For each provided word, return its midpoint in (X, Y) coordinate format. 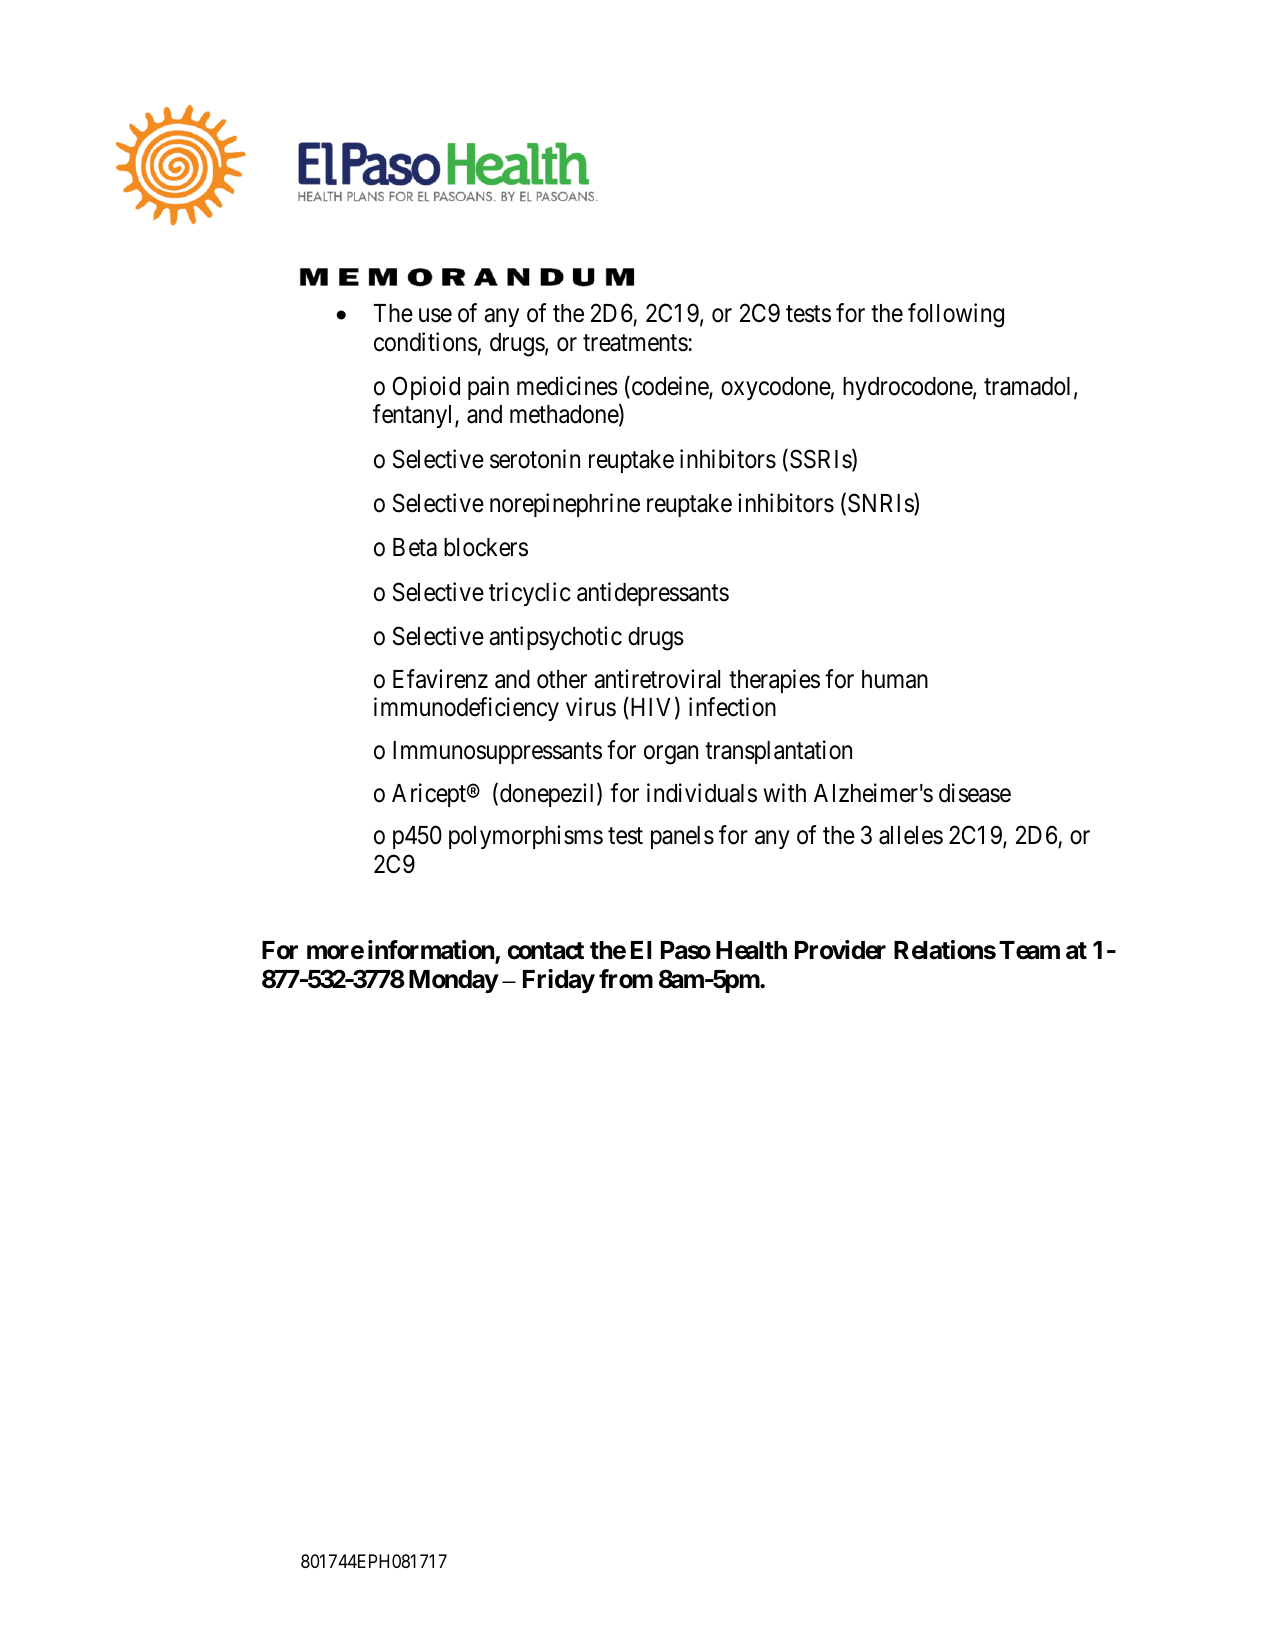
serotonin (535, 459)
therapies (774, 681)
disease (975, 793)
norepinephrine (565, 505)
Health (751, 950)
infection (732, 707)
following (956, 315)
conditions (426, 342)
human (895, 679)
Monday (453, 981)
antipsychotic (555, 638)
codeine (669, 387)
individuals (702, 793)
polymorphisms (526, 837)
